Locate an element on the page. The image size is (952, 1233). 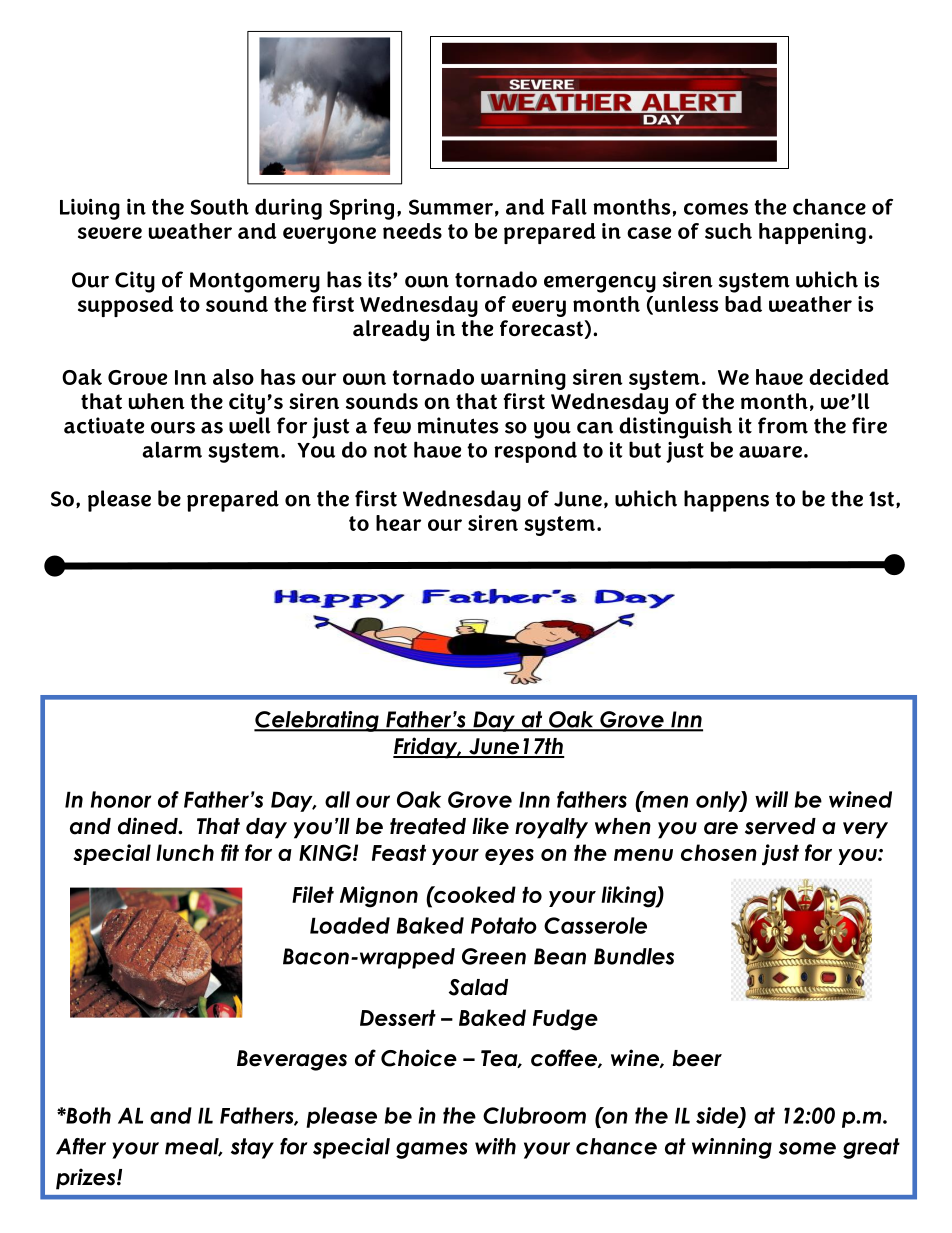
happens is located at coordinates (726, 501).
